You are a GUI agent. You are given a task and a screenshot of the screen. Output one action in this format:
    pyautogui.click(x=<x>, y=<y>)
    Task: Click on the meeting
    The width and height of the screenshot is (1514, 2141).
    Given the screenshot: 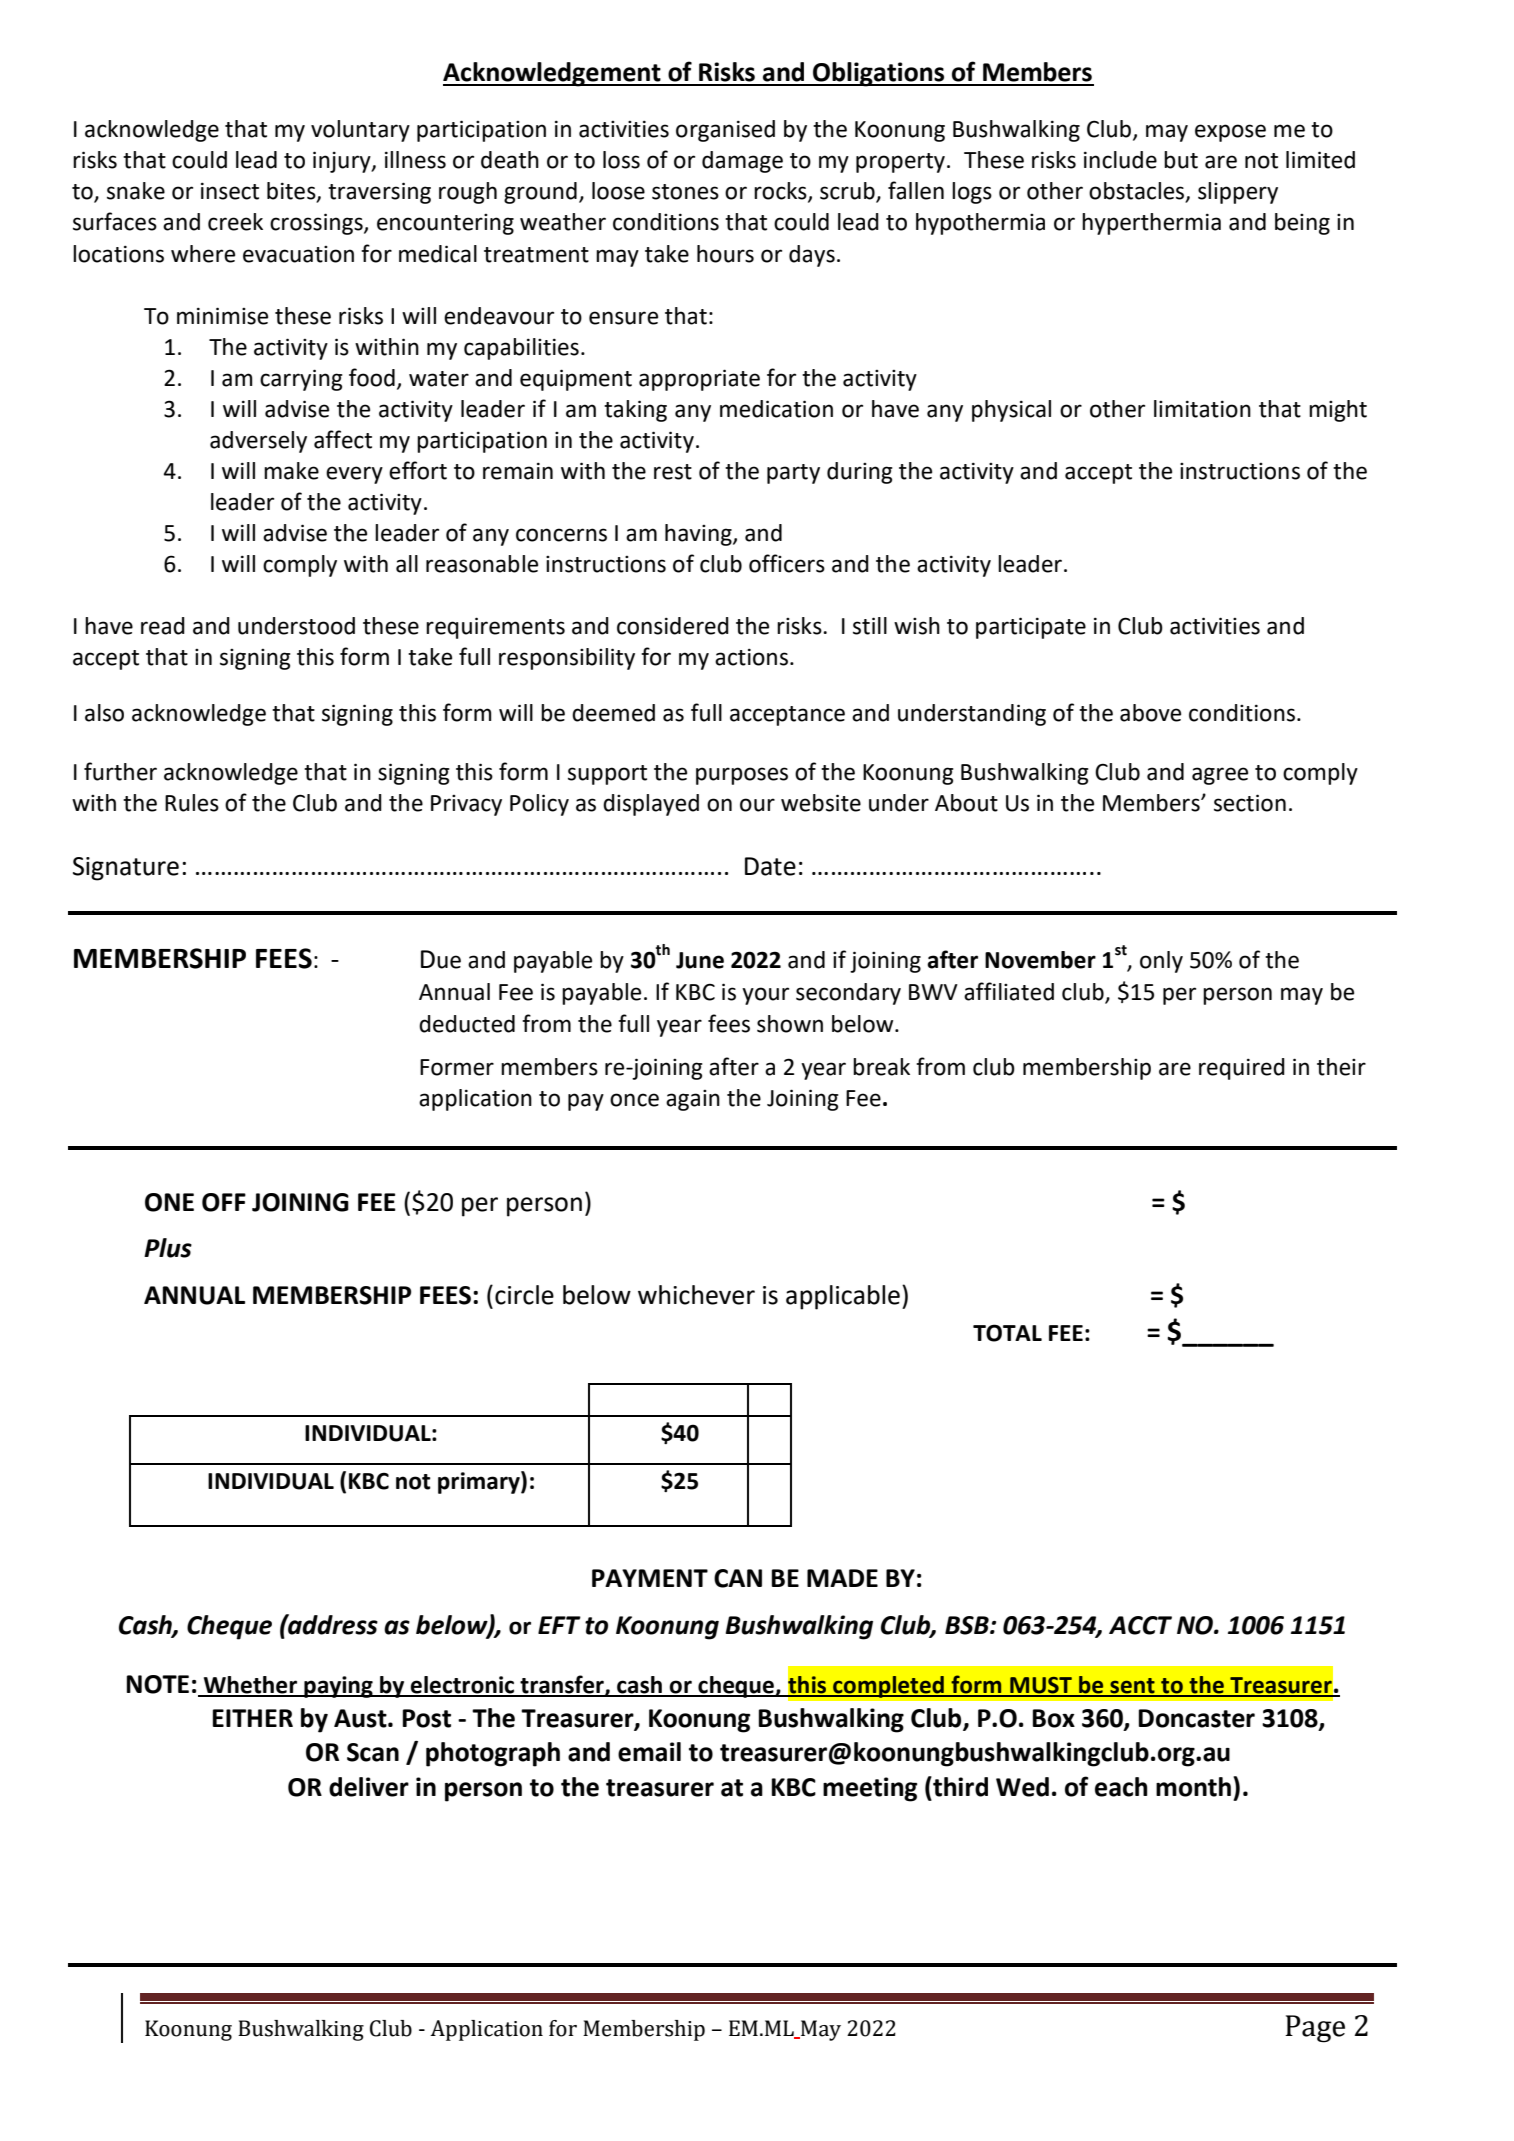 What is the action you would take?
    pyautogui.click(x=870, y=1789)
